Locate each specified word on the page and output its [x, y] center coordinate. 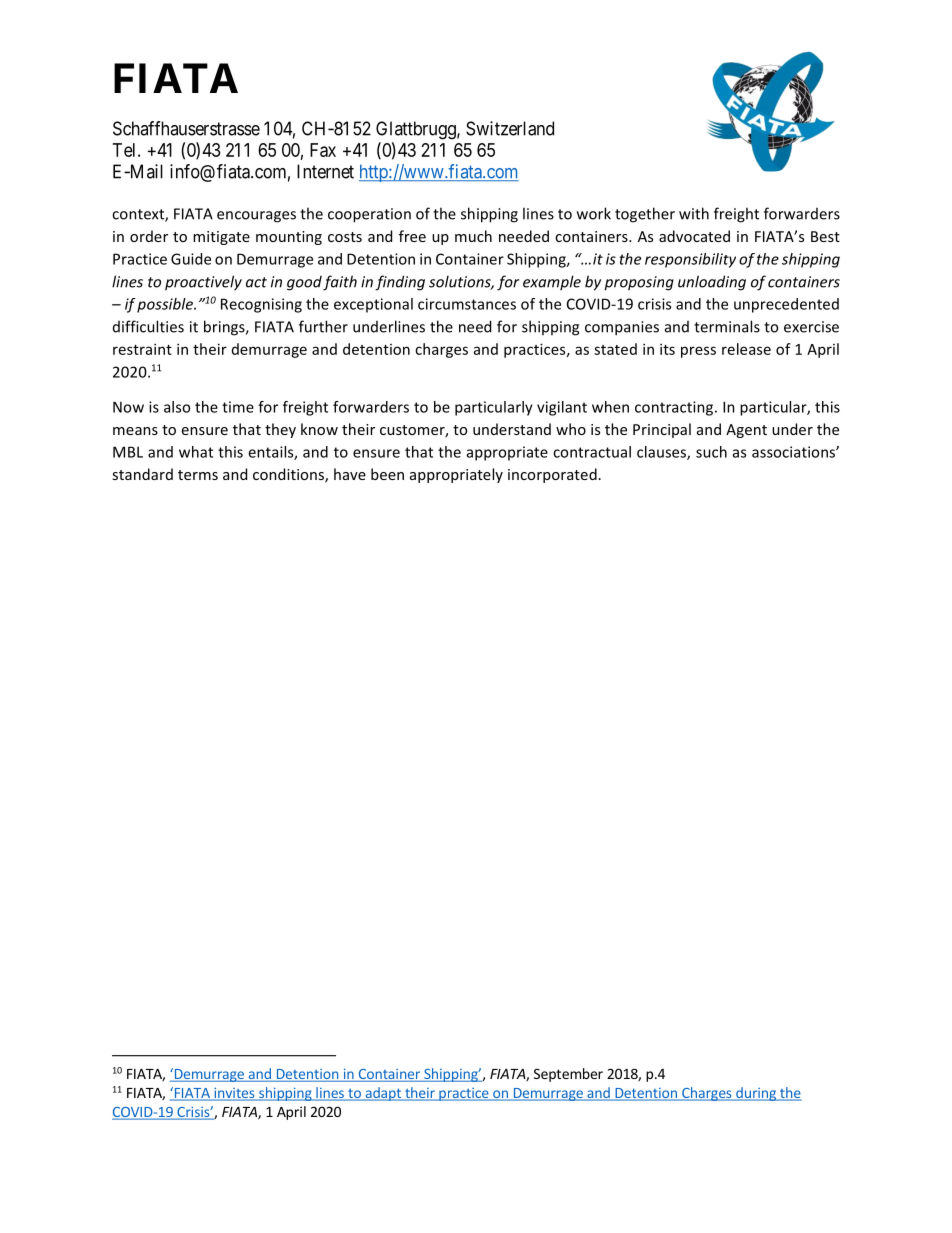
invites [234, 1093]
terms [198, 475]
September [568, 1075]
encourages [256, 217]
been [387, 474]
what [196, 452]
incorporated [552, 475]
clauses [662, 453]
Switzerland [510, 128]
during [756, 1094]
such [711, 452]
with [694, 213]
